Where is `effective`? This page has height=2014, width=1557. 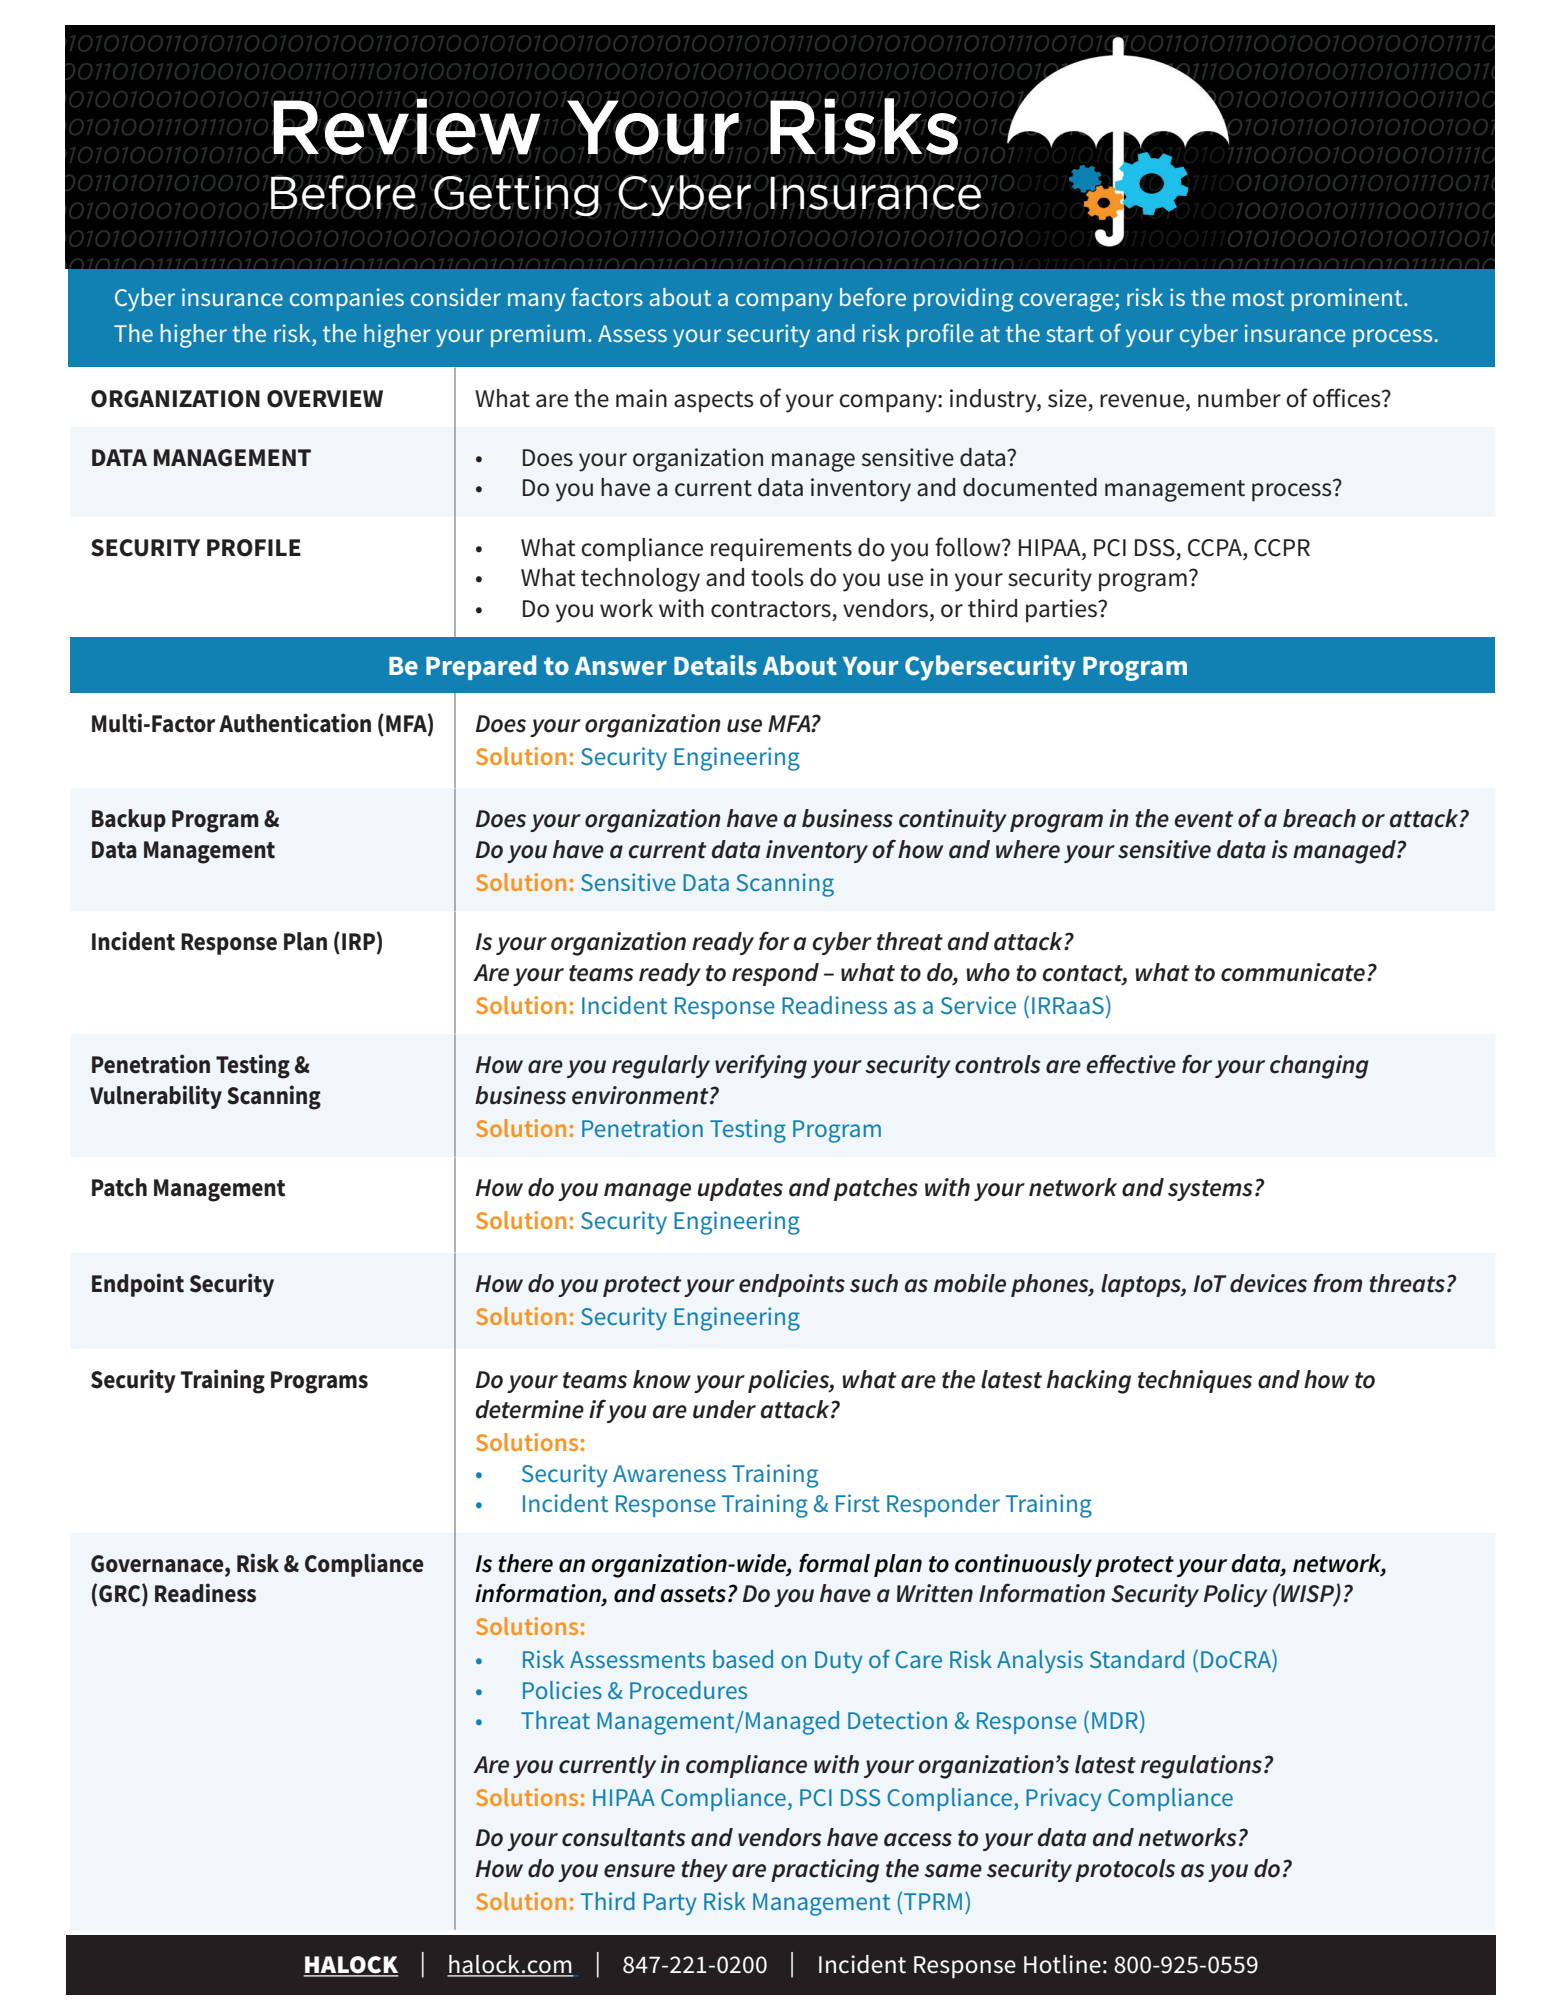
effective is located at coordinates (1131, 1064).
